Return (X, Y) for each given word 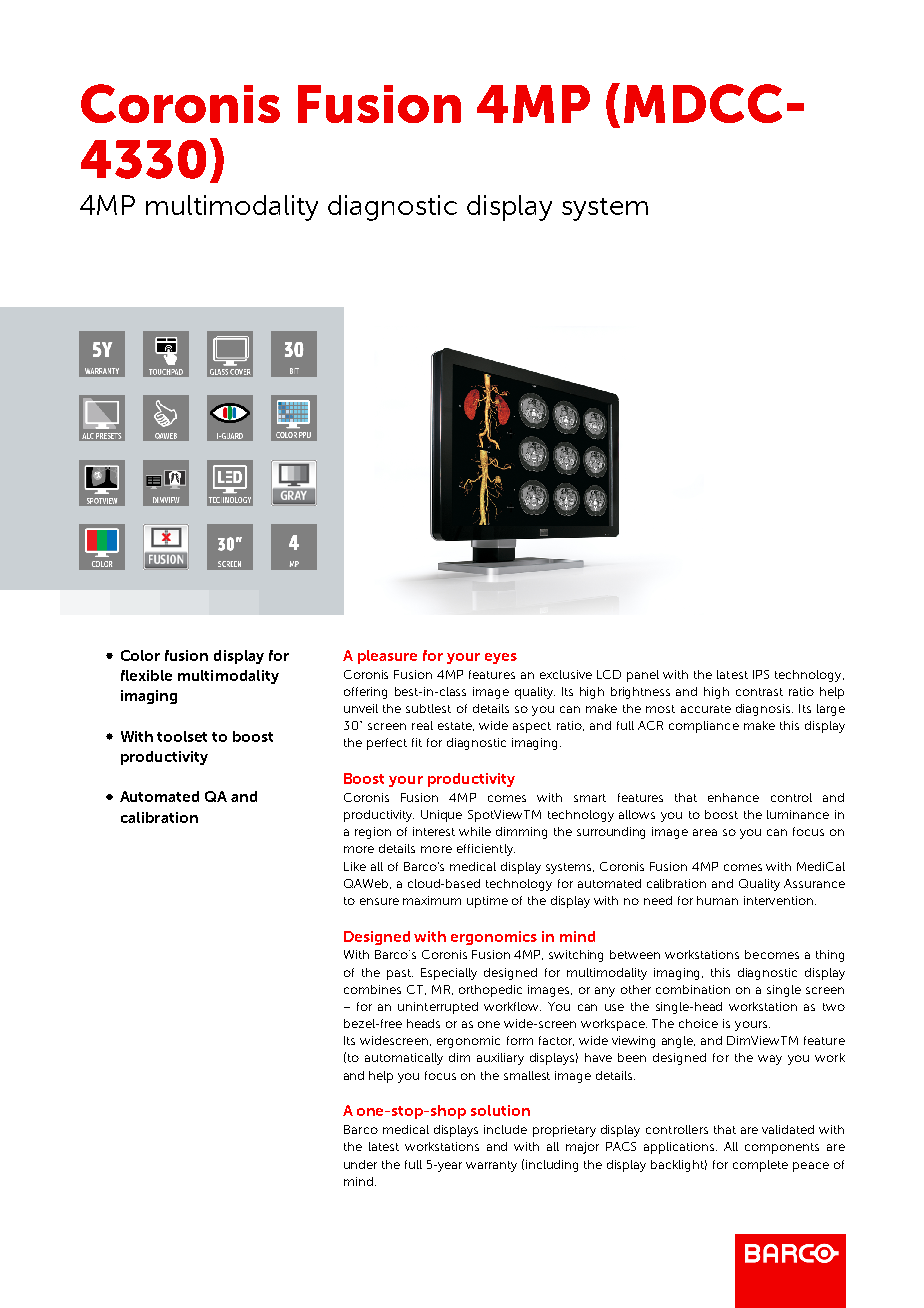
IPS (761, 674)
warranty (491, 1166)
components (782, 1148)
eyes (501, 658)
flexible (146, 675)
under (360, 1164)
